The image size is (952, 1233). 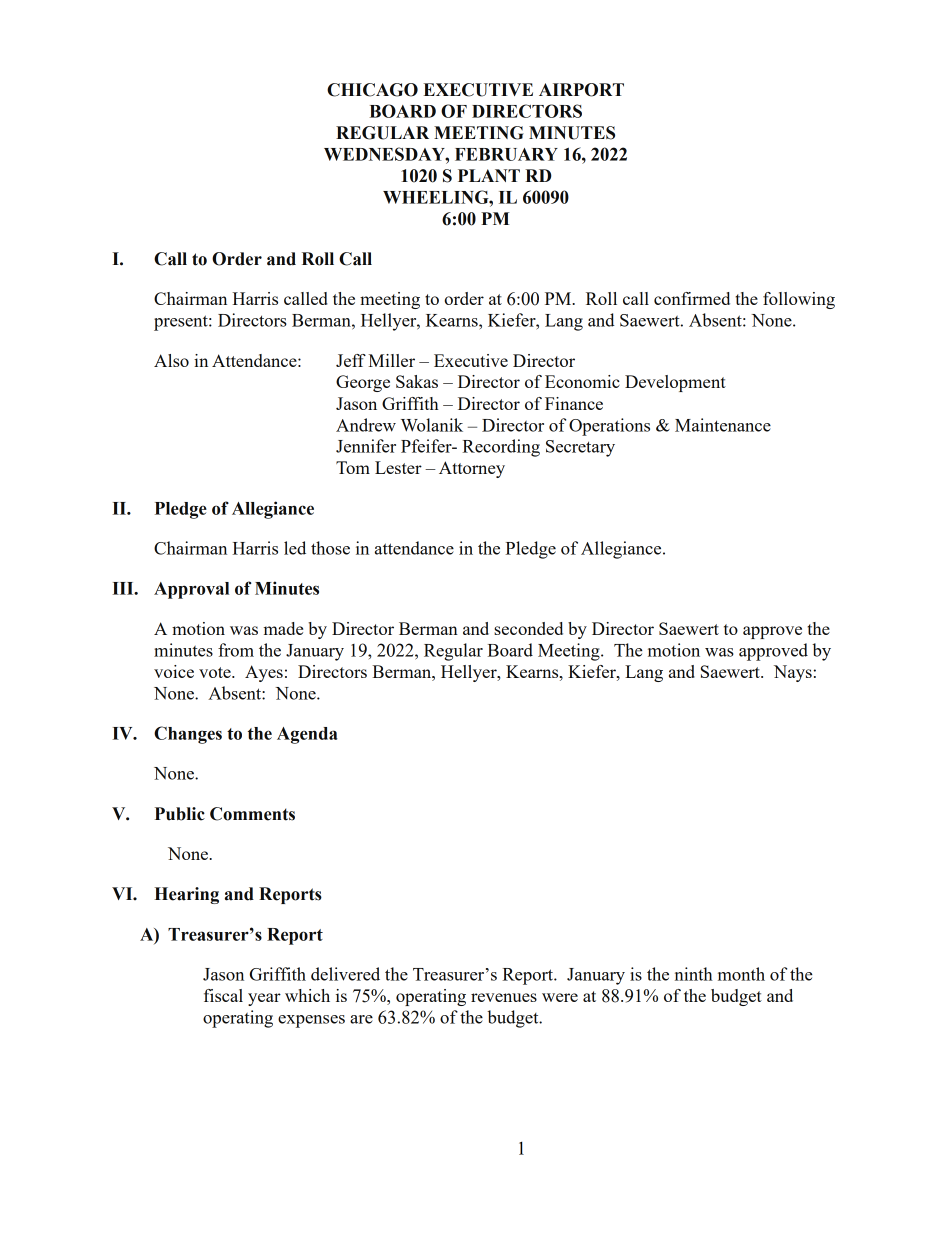 What do you see at coordinates (504, 997) in the screenshot?
I see `revenues` at bounding box center [504, 997].
